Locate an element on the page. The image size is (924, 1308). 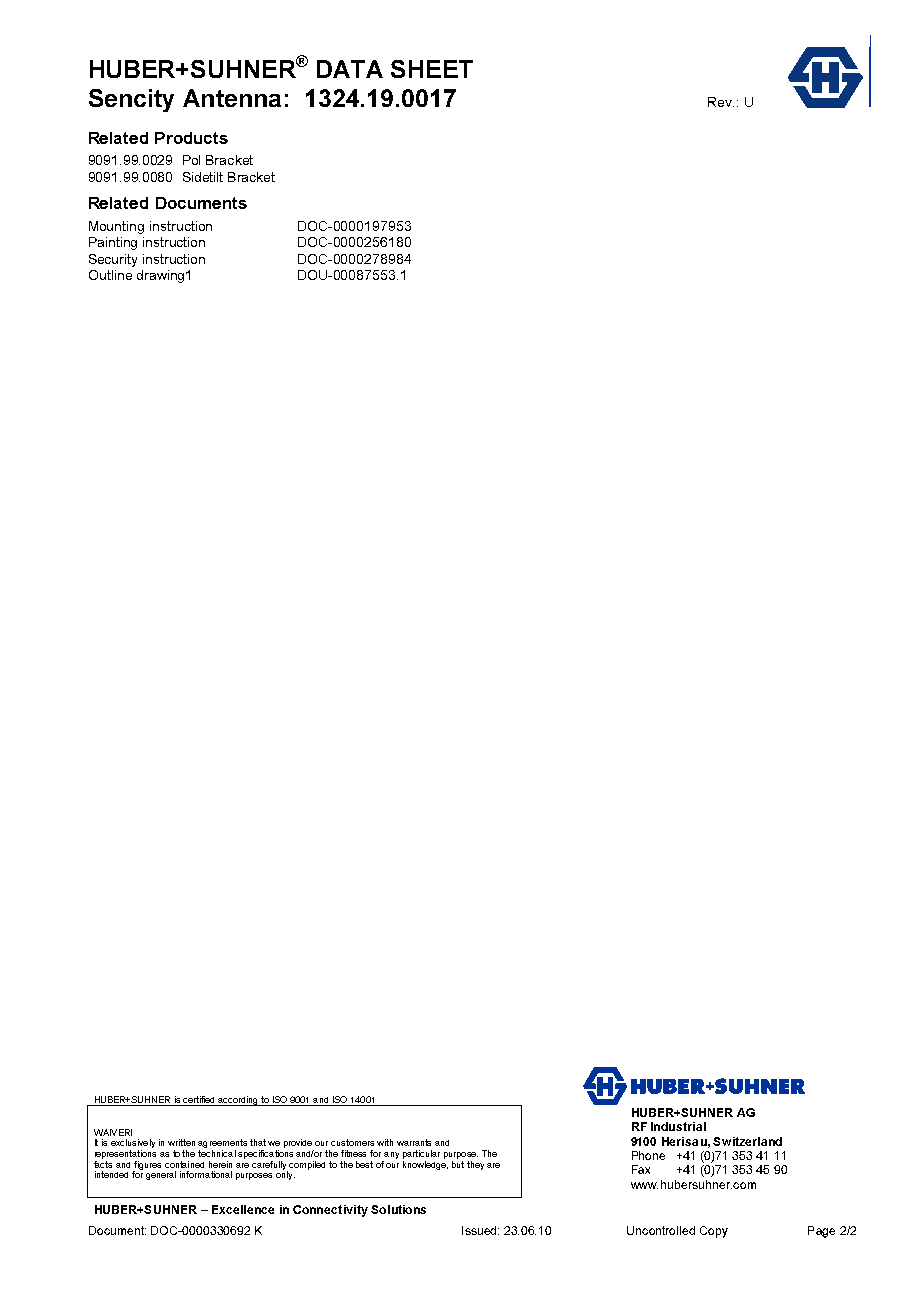
Industrial is located at coordinates (678, 1126).
